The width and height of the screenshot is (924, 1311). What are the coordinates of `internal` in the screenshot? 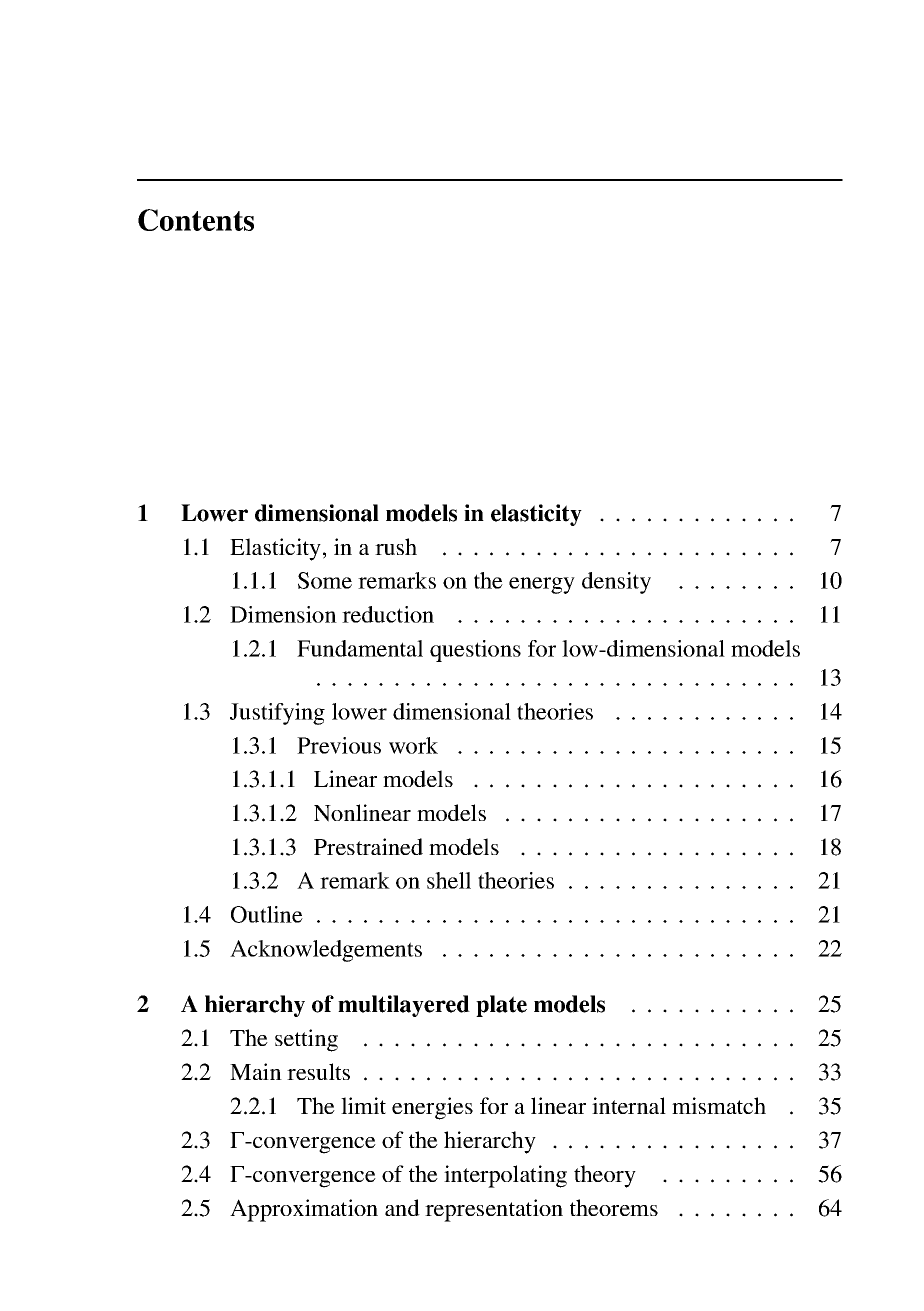 It's located at (629, 1105).
